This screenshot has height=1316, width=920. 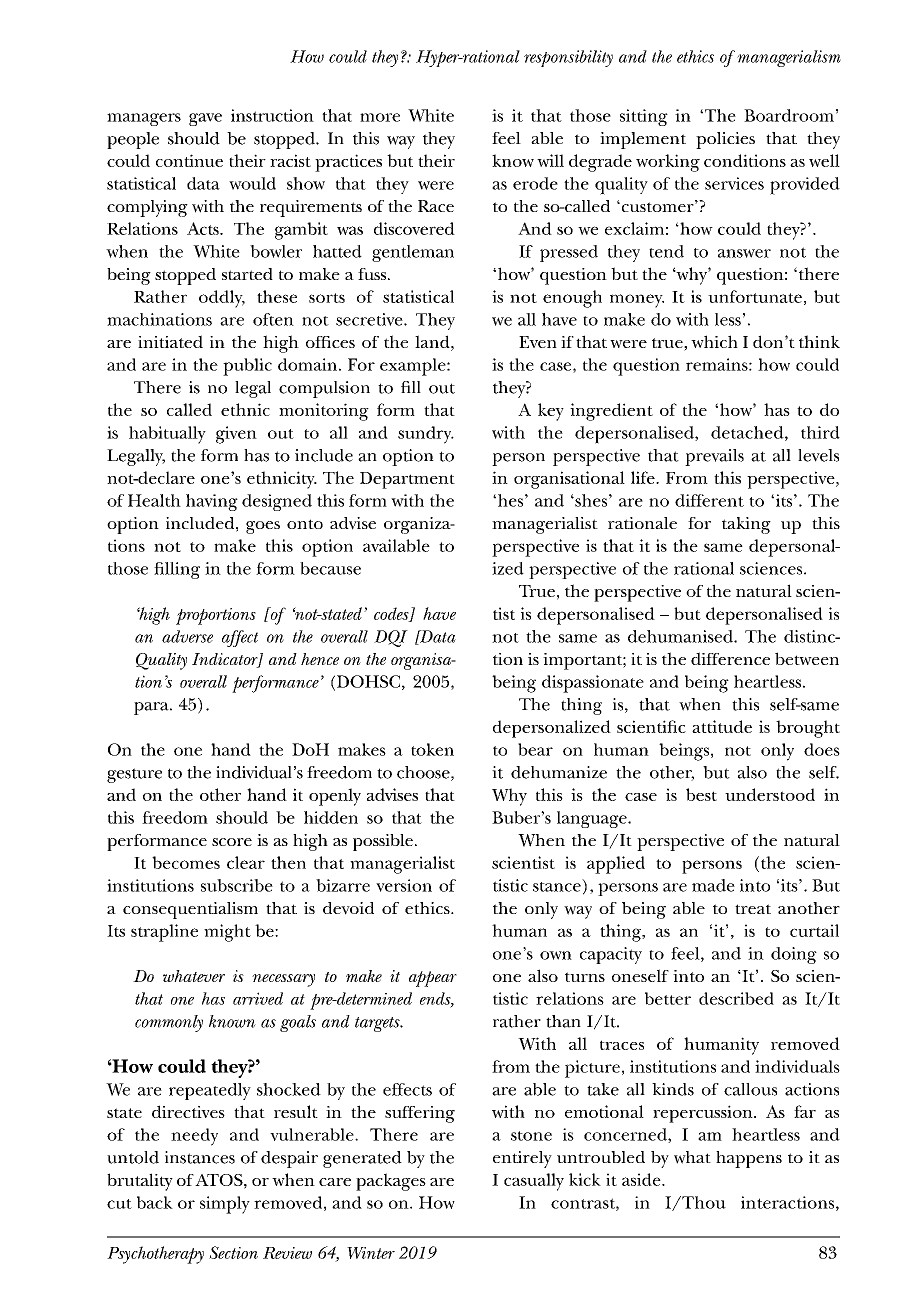 I want to click on more, so click(x=380, y=117).
